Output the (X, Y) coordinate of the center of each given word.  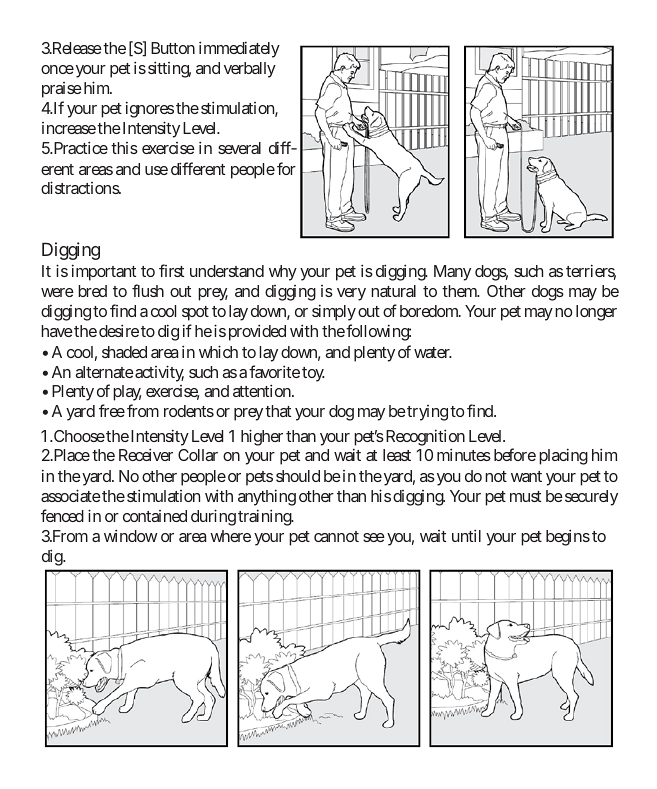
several (239, 148)
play (127, 393)
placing (563, 456)
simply (334, 312)
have (57, 331)
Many (452, 273)
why (283, 273)
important (104, 272)
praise (62, 90)
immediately (239, 49)
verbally (250, 70)
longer (596, 313)
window (131, 535)
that (278, 411)
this (124, 148)
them (460, 291)
